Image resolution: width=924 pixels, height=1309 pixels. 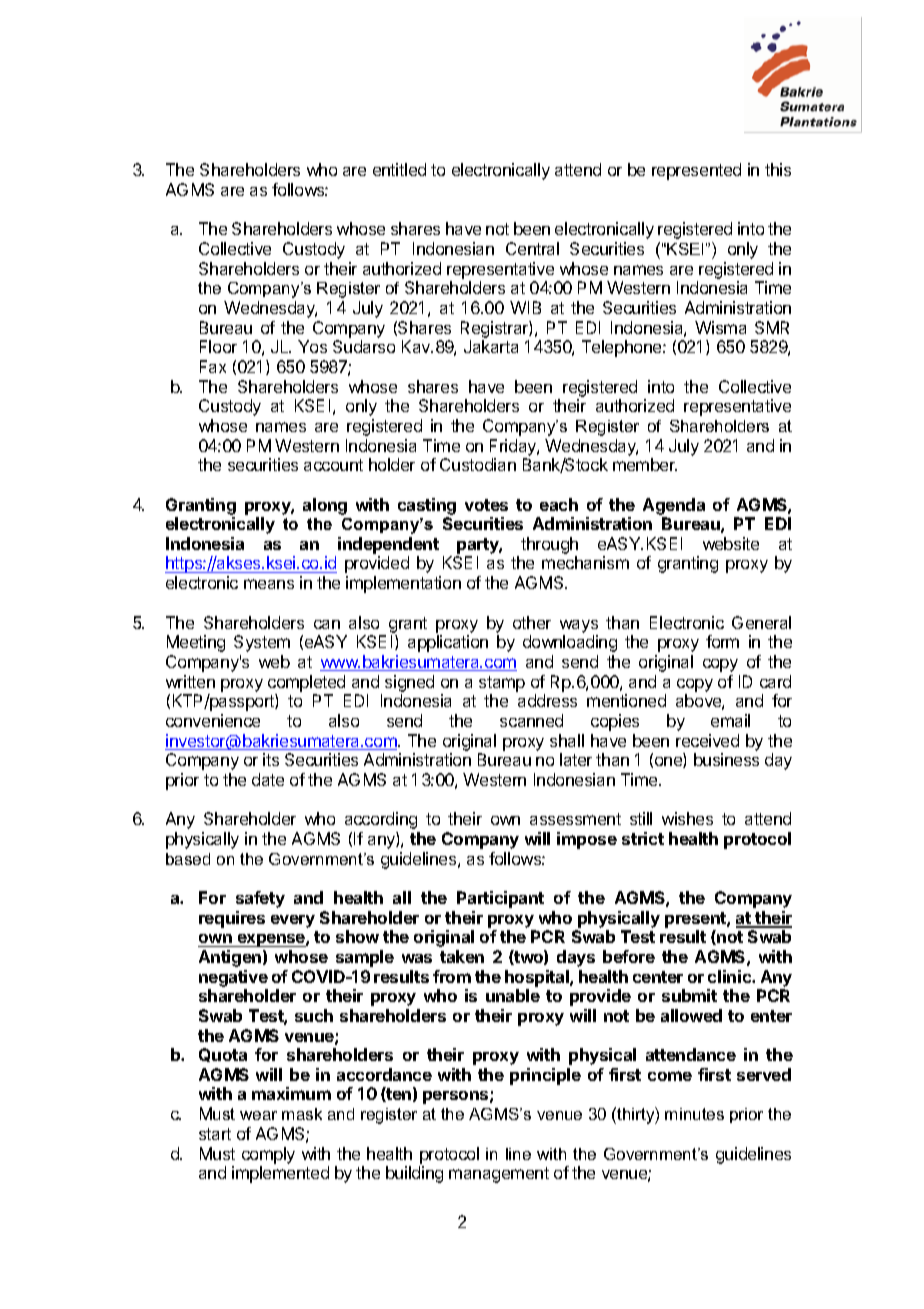 I want to click on business, so click(x=726, y=759).
